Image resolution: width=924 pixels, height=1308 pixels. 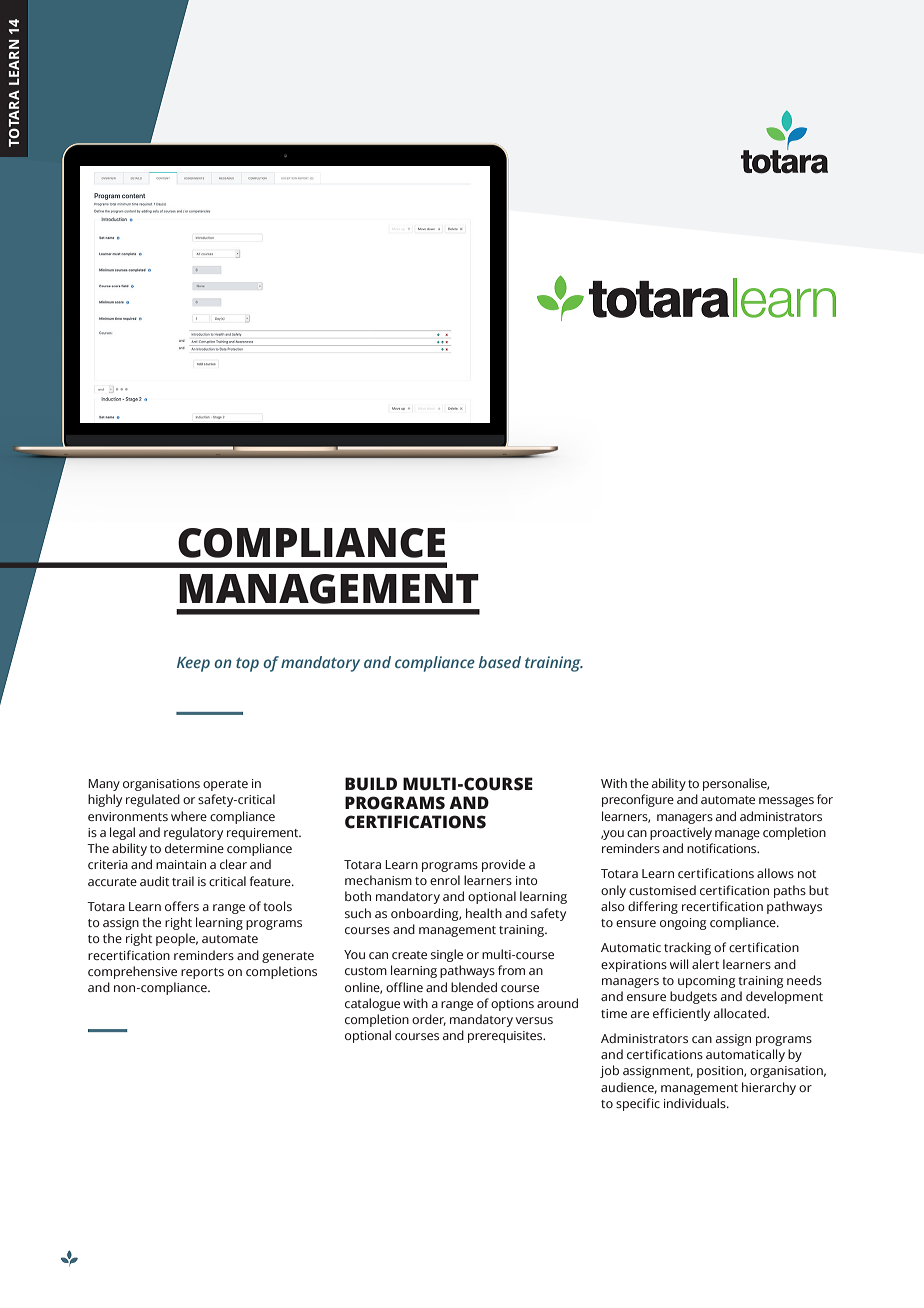 What do you see at coordinates (371, 784) in the document?
I see `BUILD` at bounding box center [371, 784].
